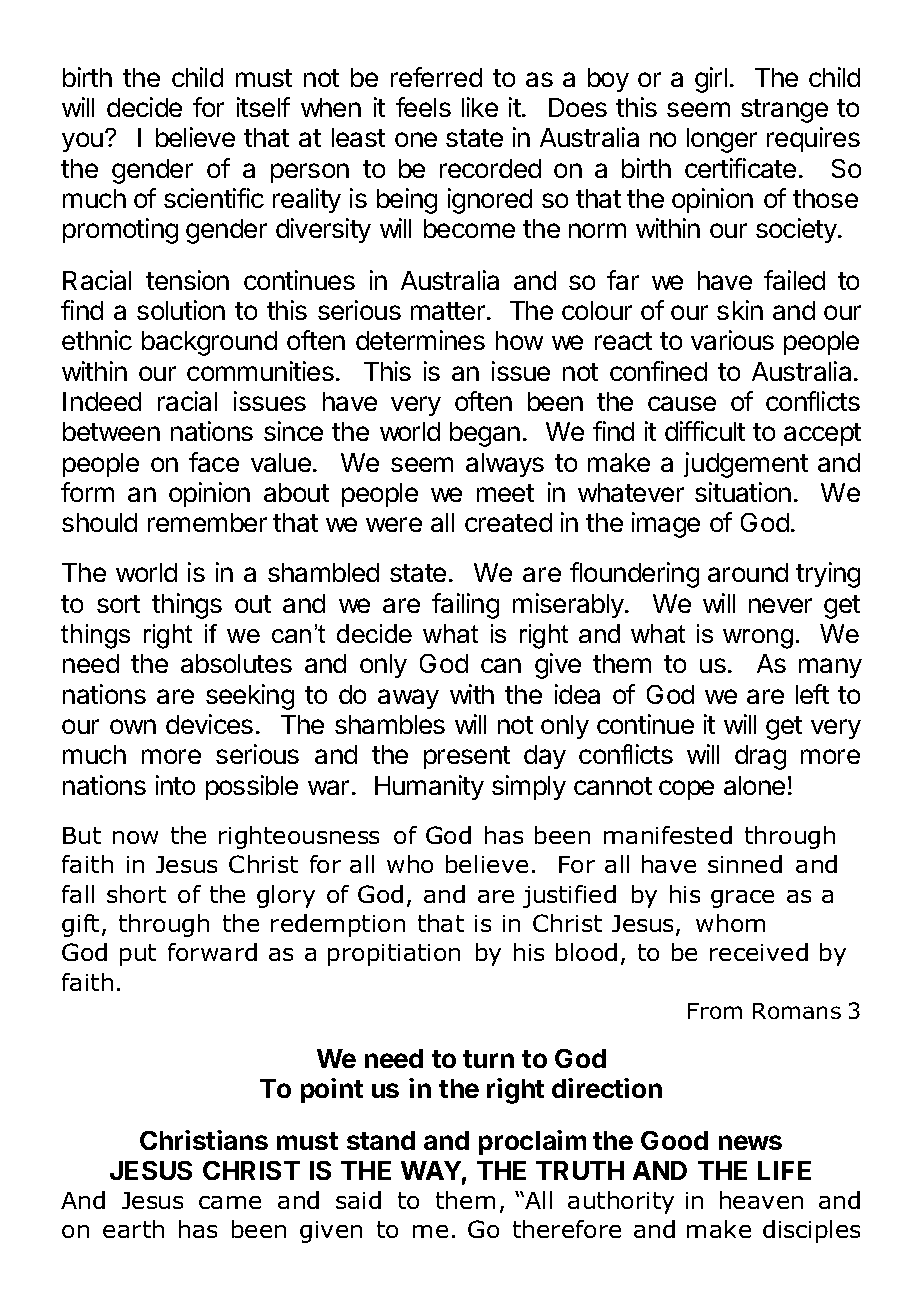 The width and height of the document is (924, 1307). Describe the element at coordinates (82, 142) in the document. I see `you` at that location.
